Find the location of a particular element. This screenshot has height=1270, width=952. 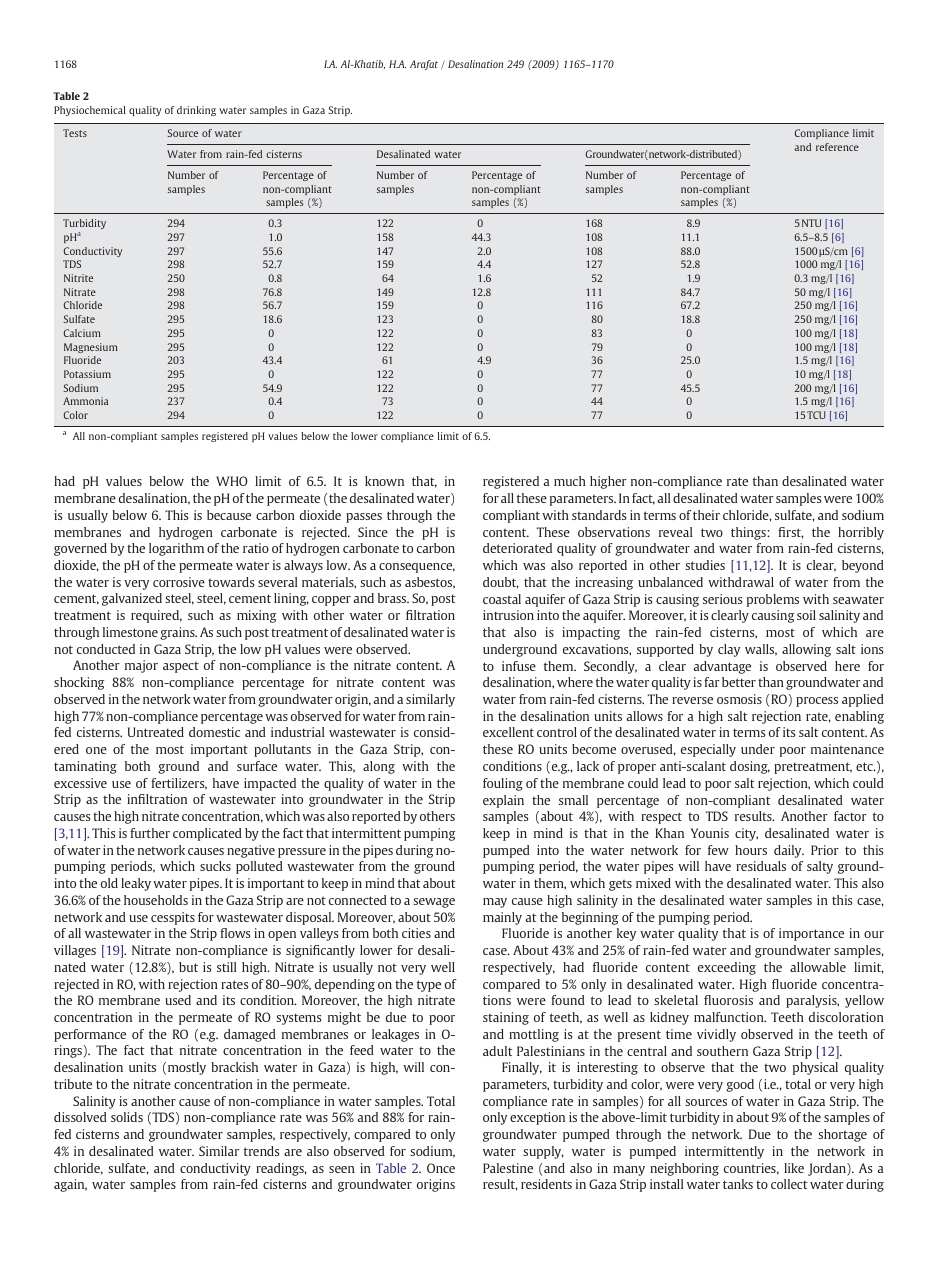

Arafat is located at coordinates (424, 65).
